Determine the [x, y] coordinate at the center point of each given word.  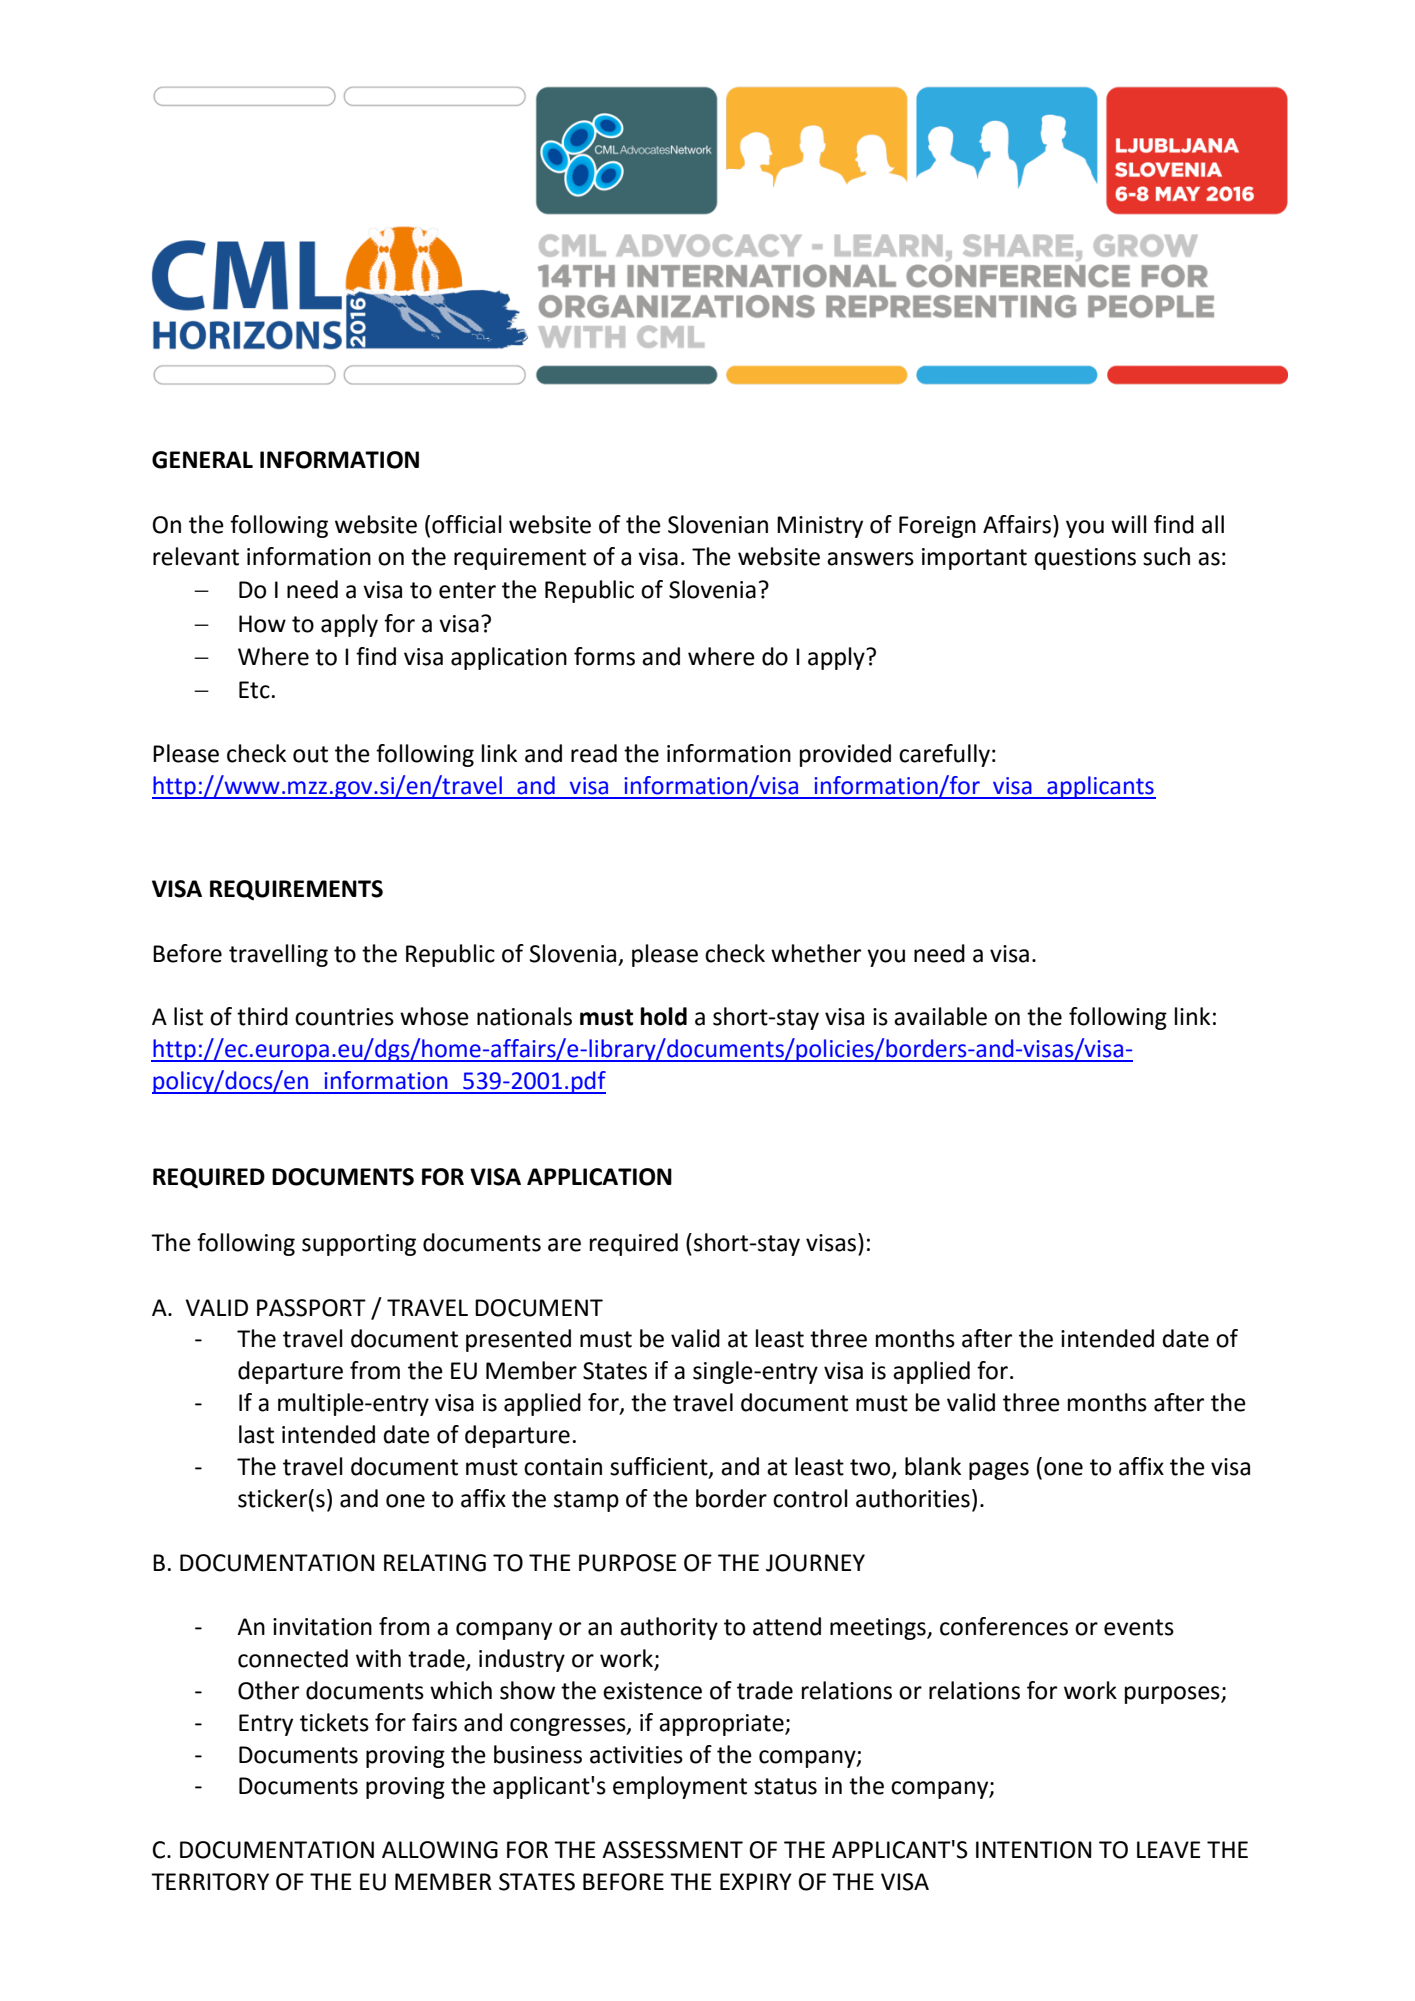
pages [999, 1471]
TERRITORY [210, 1882]
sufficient [660, 1467]
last [256, 1434]
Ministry [820, 527]
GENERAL [202, 460]
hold [664, 1016]
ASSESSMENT [672, 1850]
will [1129, 524]
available [940, 1016]
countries [344, 1017]
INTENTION [1034, 1850]
